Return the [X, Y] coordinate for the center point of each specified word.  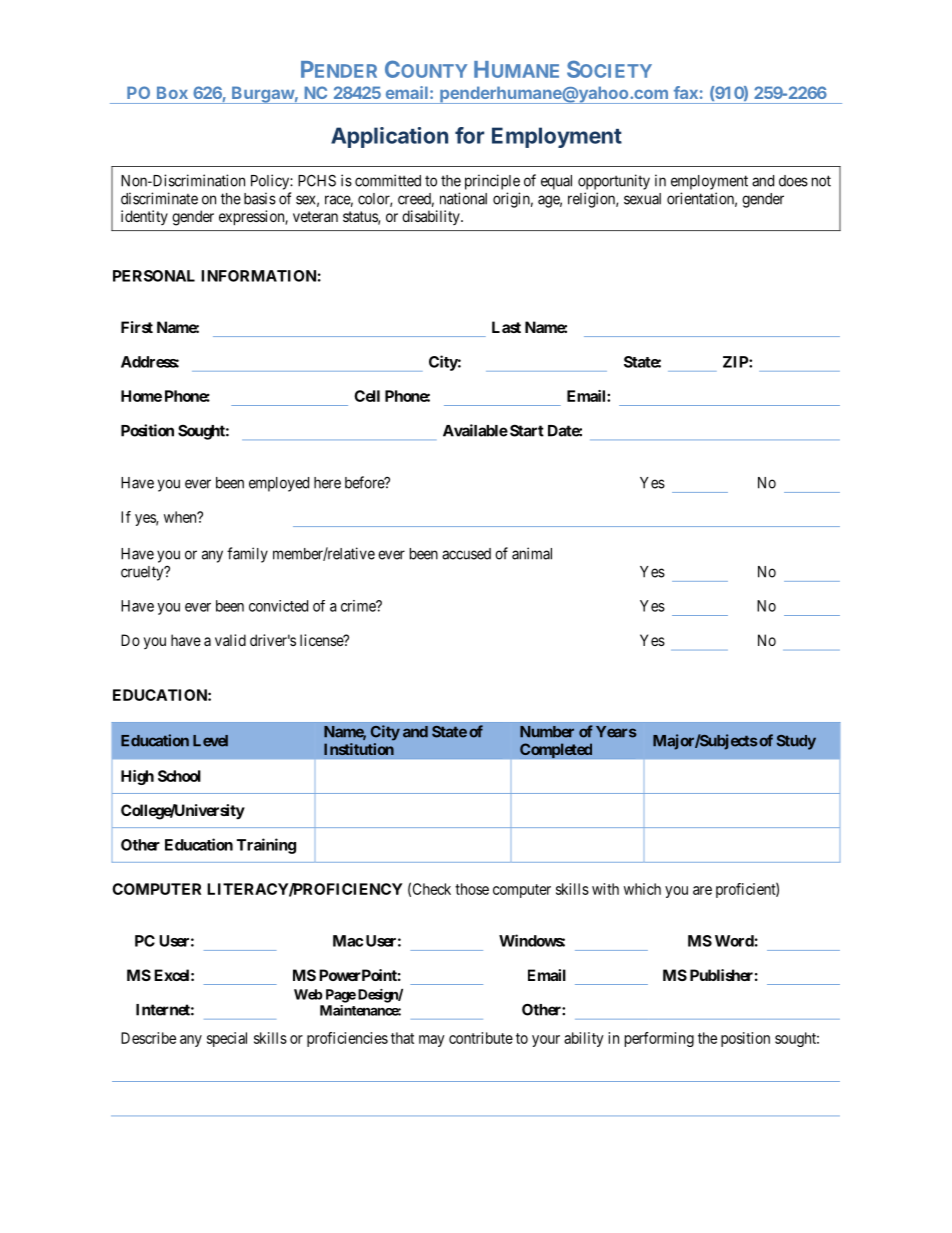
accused [466, 554]
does [793, 181]
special [227, 1039]
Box [172, 92]
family [247, 555]
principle [492, 182]
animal [532, 553]
